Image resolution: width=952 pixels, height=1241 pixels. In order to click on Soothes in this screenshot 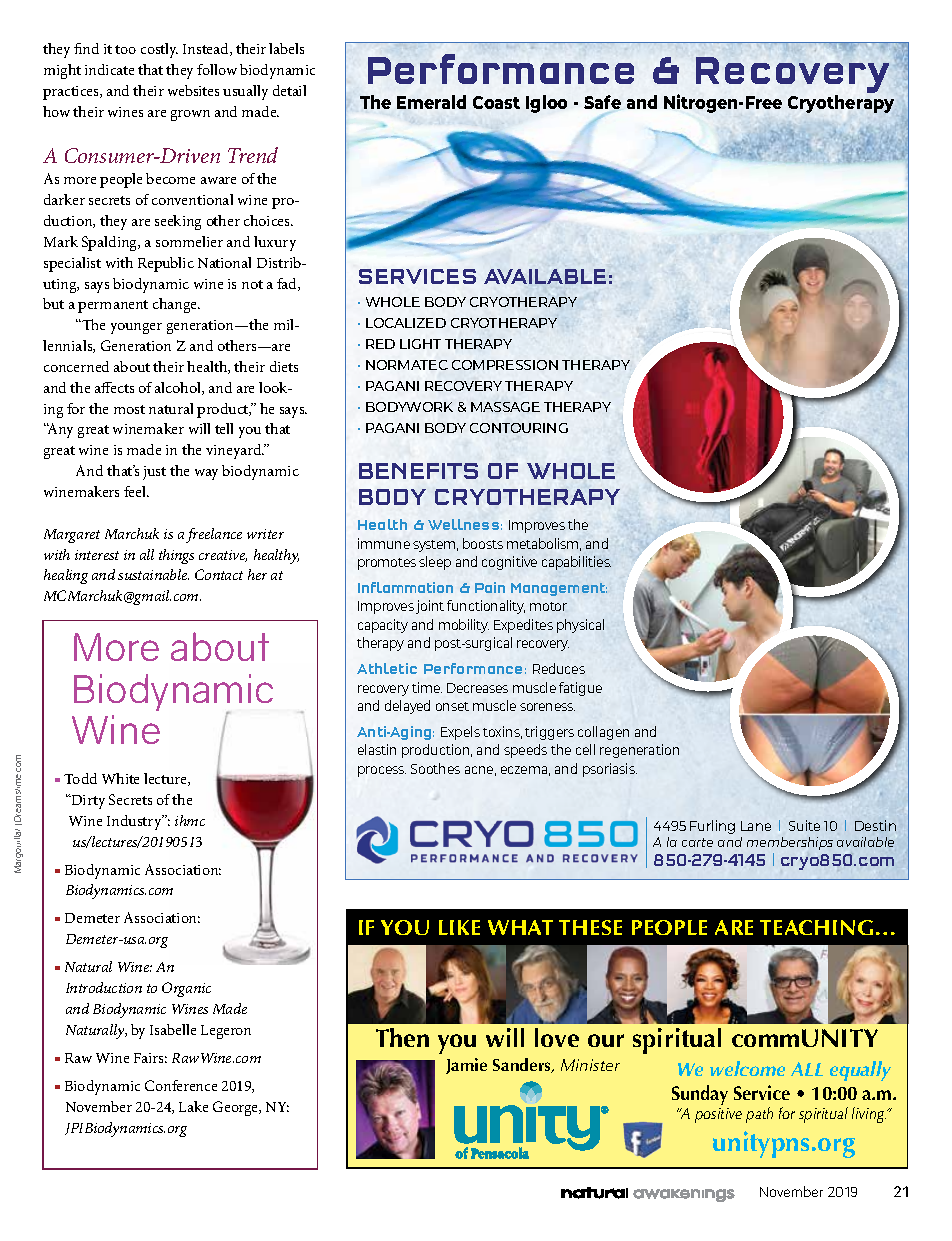, I will do `click(435, 768)`.
